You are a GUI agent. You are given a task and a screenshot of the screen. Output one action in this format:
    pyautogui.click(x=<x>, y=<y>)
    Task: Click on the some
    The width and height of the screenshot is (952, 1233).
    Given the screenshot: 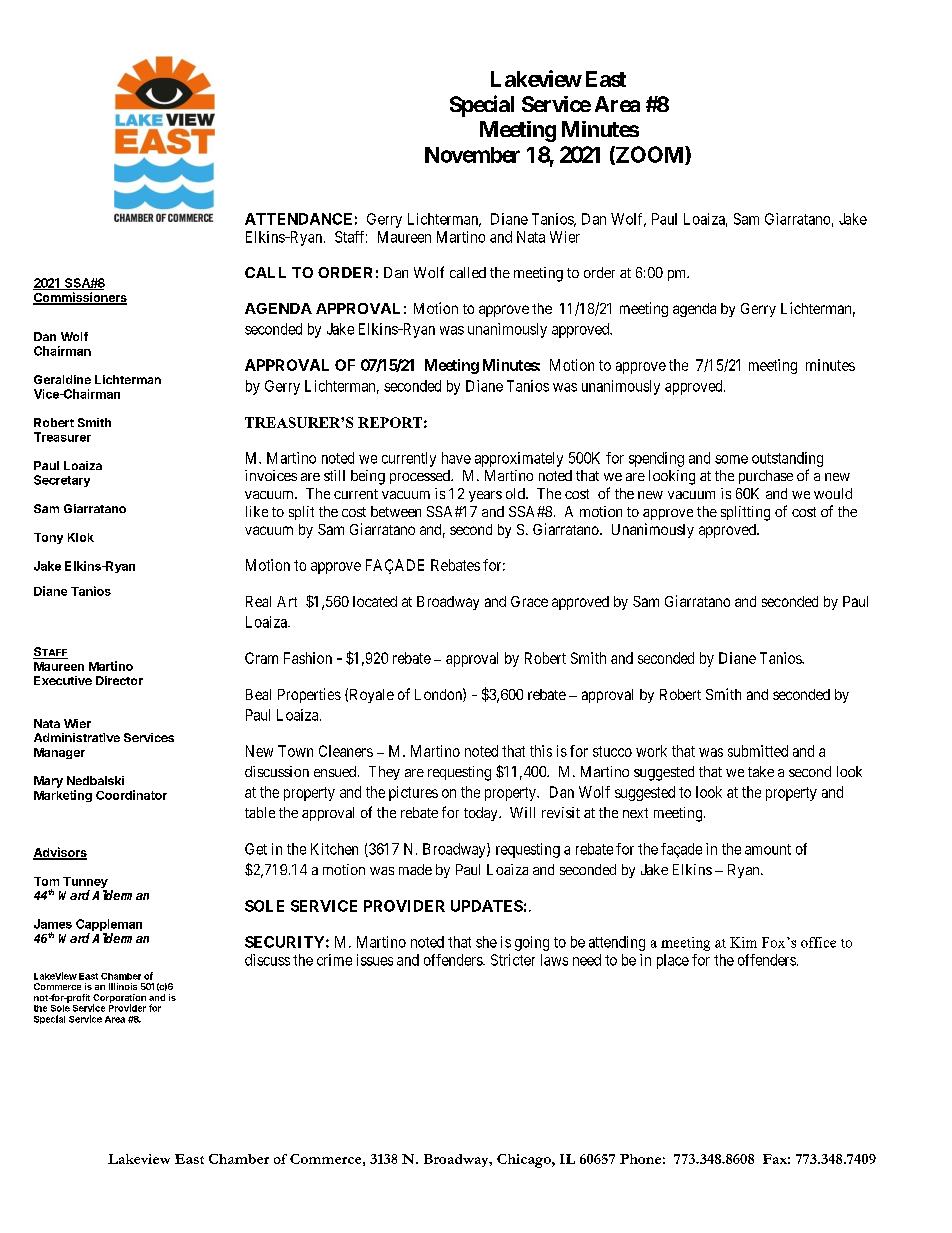 What is the action you would take?
    pyautogui.click(x=731, y=459)
